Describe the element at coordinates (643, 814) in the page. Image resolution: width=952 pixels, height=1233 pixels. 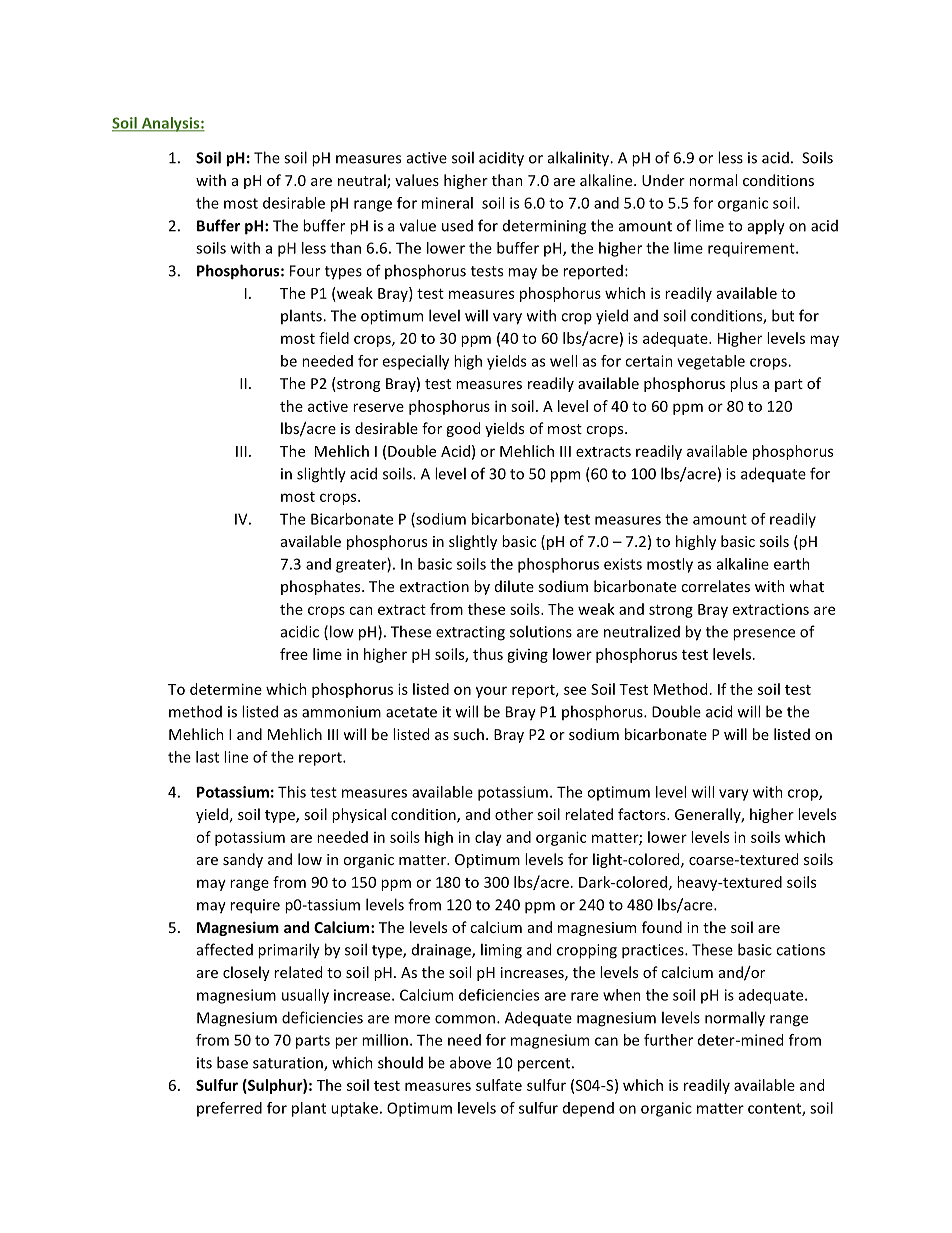
I see `factors` at that location.
